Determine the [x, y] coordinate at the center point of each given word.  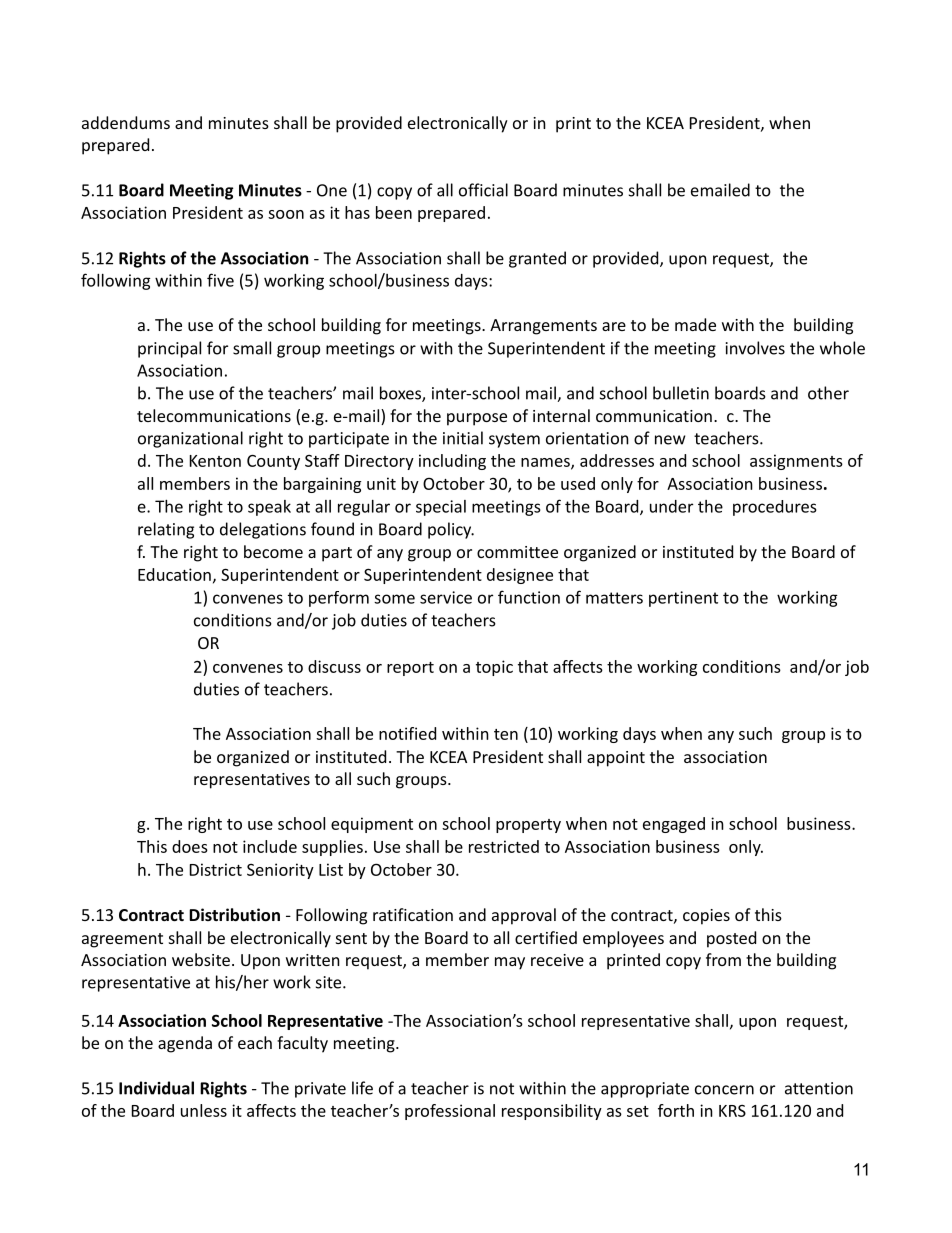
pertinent [683, 599]
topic [494, 668]
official [483, 190]
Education [174, 574]
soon [286, 214]
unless [204, 1110]
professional [450, 1112]
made [695, 324]
